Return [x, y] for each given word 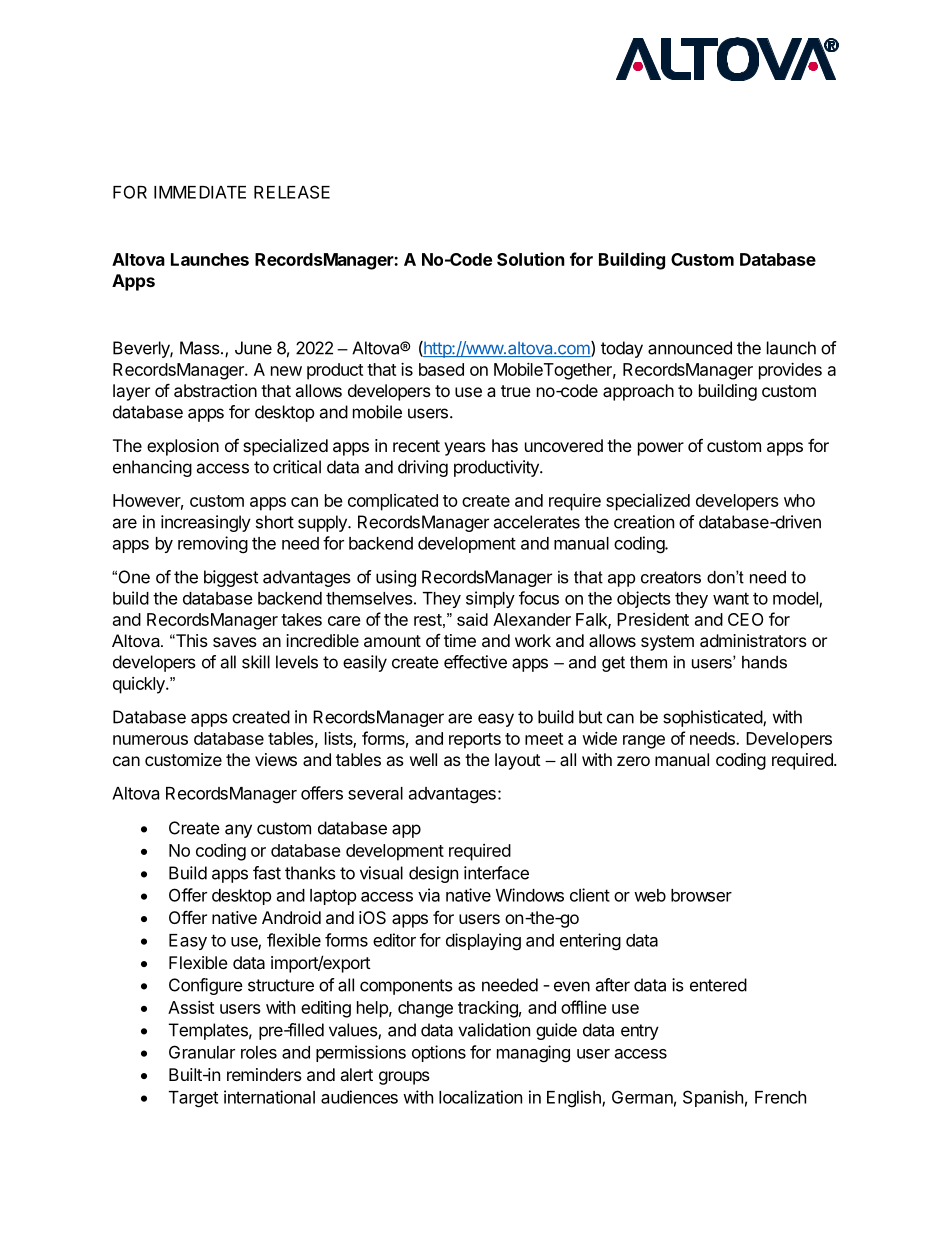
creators [671, 577]
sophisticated [713, 718]
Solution [531, 259]
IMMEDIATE [200, 192]
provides [790, 371]
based [441, 369]
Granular [202, 1052]
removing [213, 545]
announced [690, 348]
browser [701, 895]
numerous [150, 740]
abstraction [215, 390]
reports [475, 741]
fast [267, 873]
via [429, 895]
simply [490, 599]
